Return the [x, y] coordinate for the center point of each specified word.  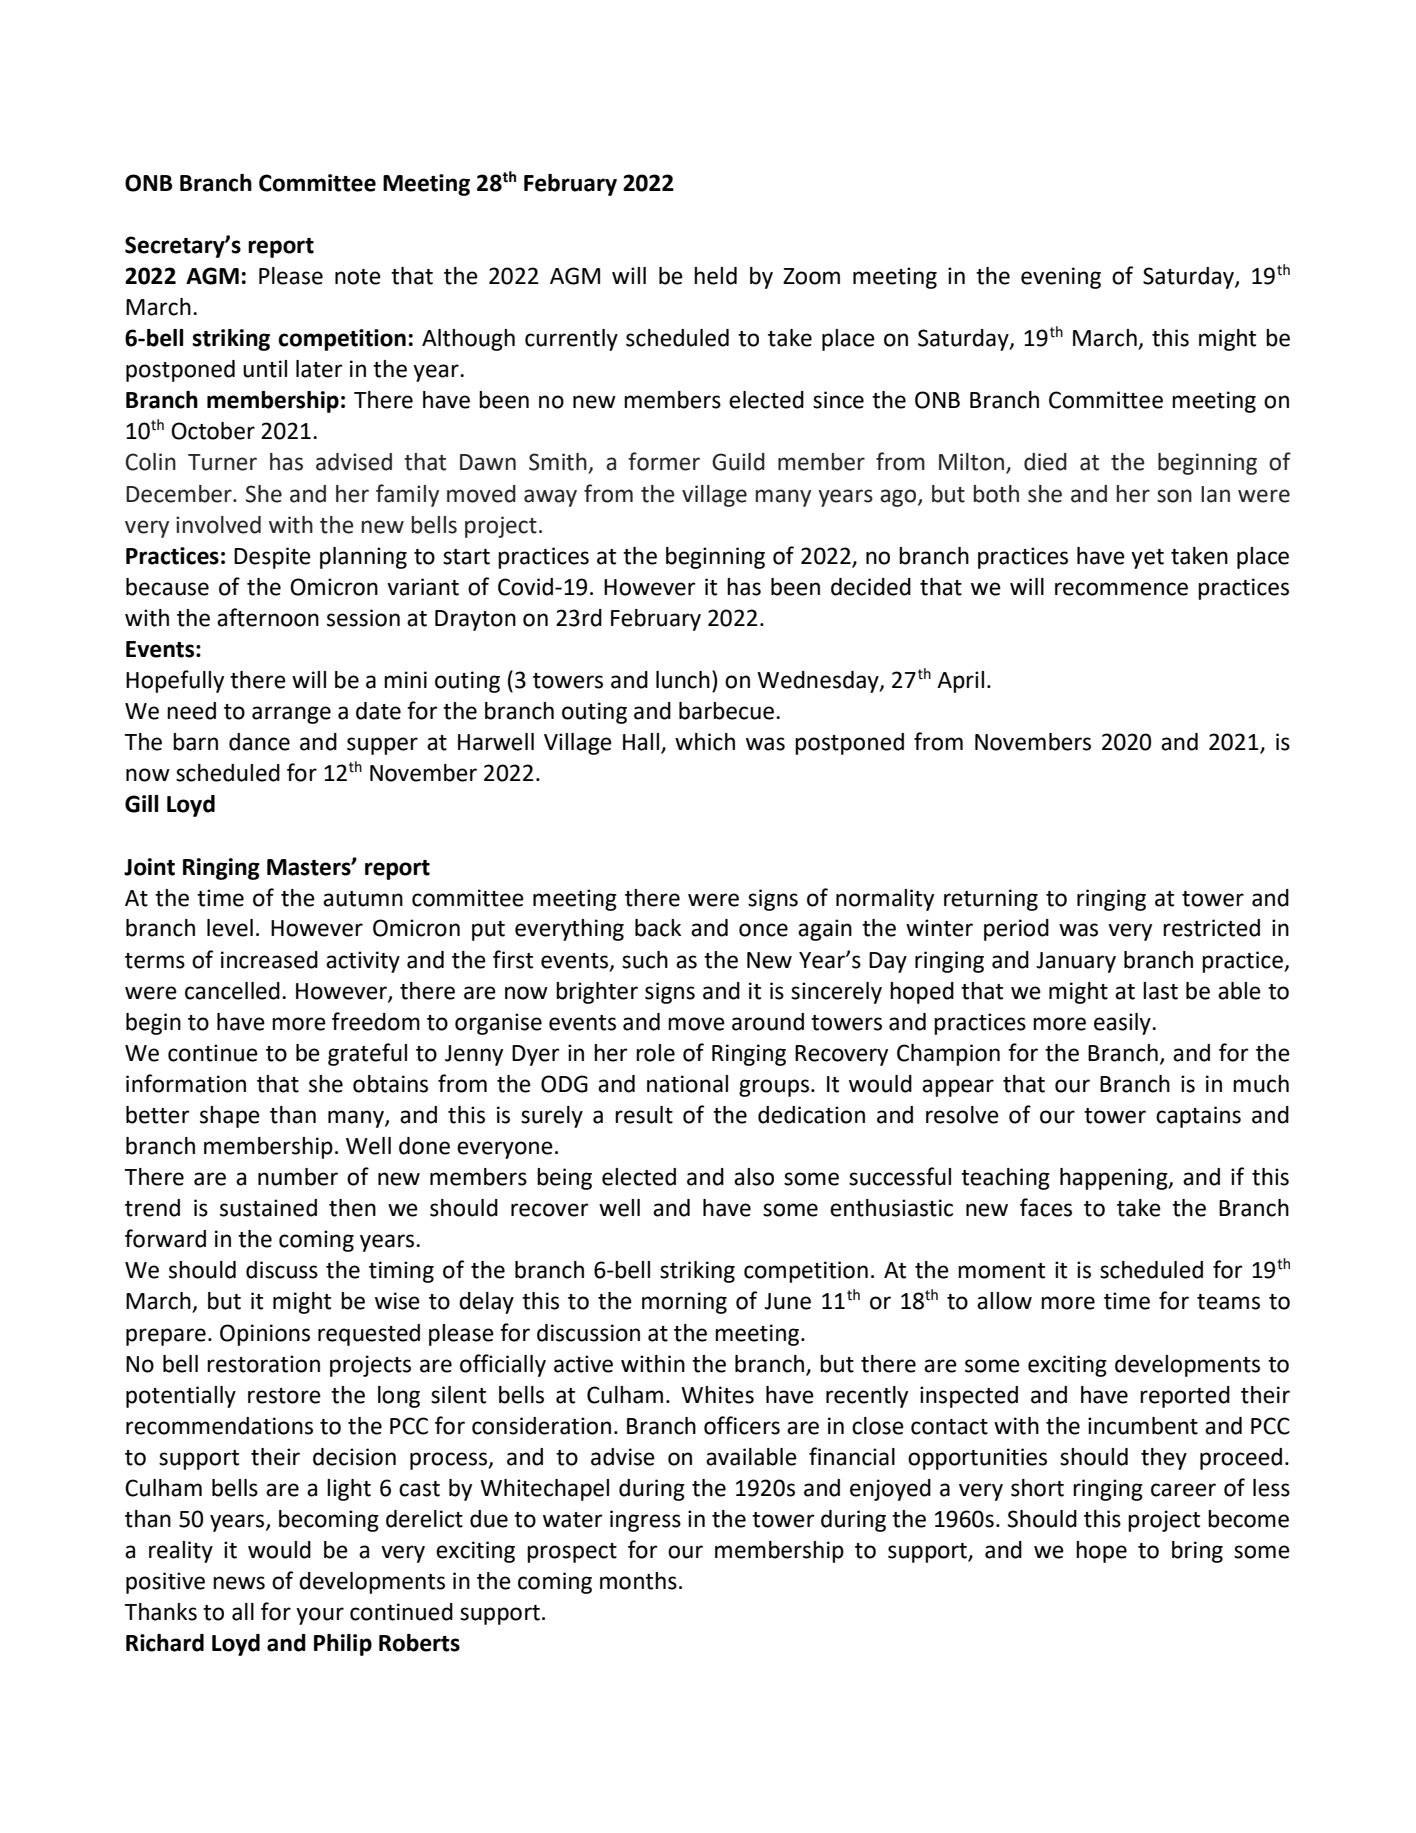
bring [1197, 1552]
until [265, 369]
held [715, 276]
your [320, 1616]
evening [1061, 278]
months [638, 1581]
